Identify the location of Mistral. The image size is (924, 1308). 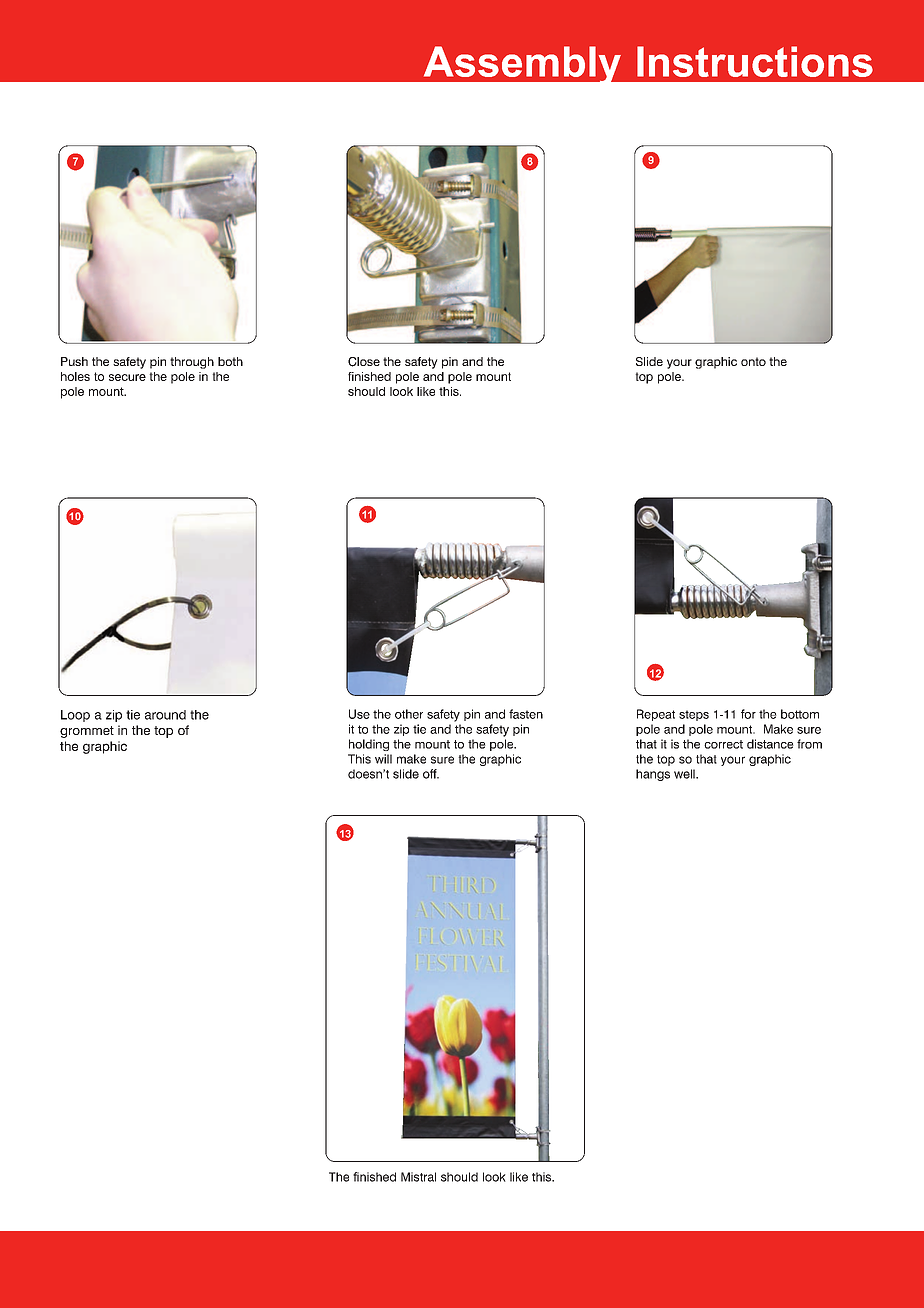
(418, 1177).
